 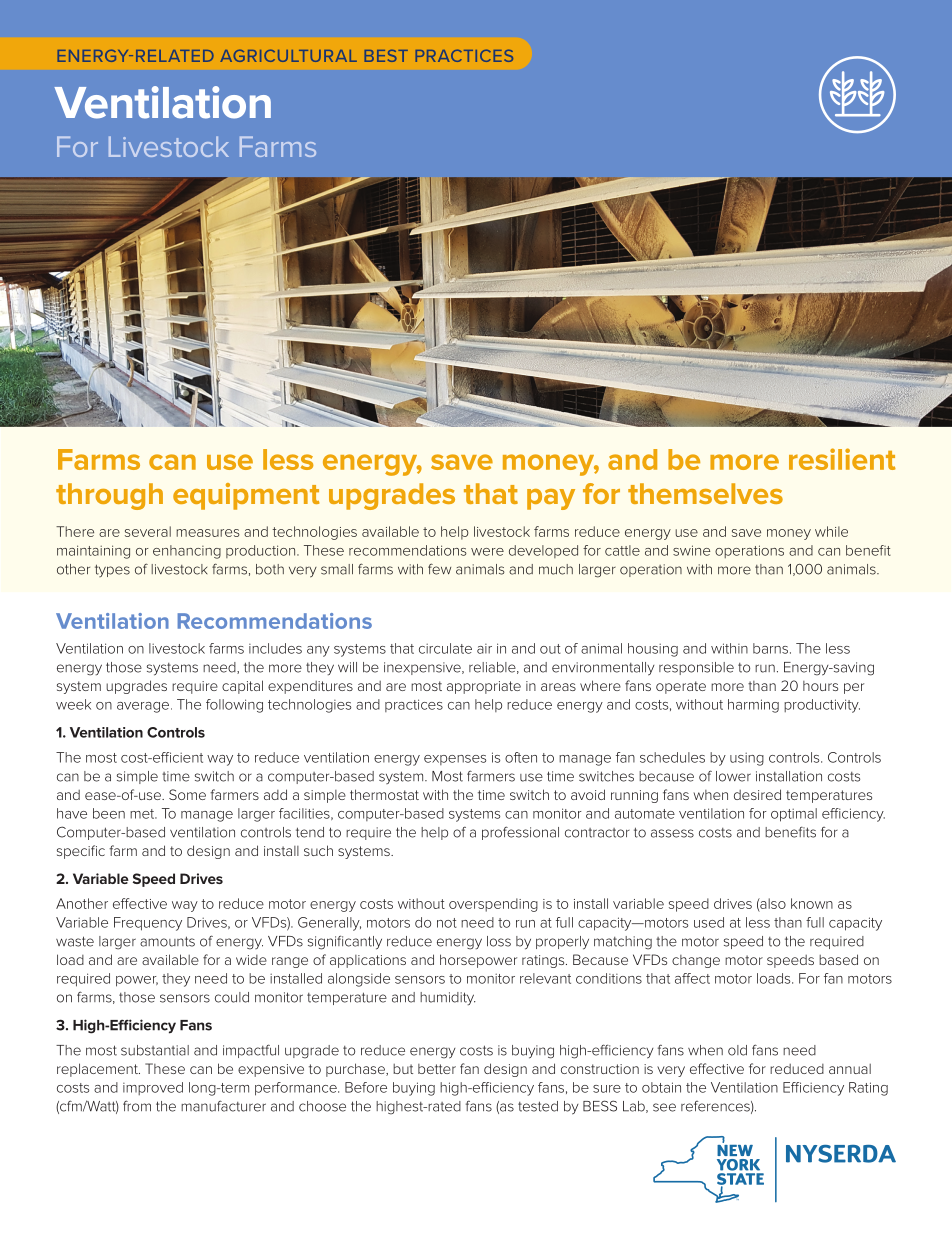 I want to click on improved, so click(x=153, y=1088).
